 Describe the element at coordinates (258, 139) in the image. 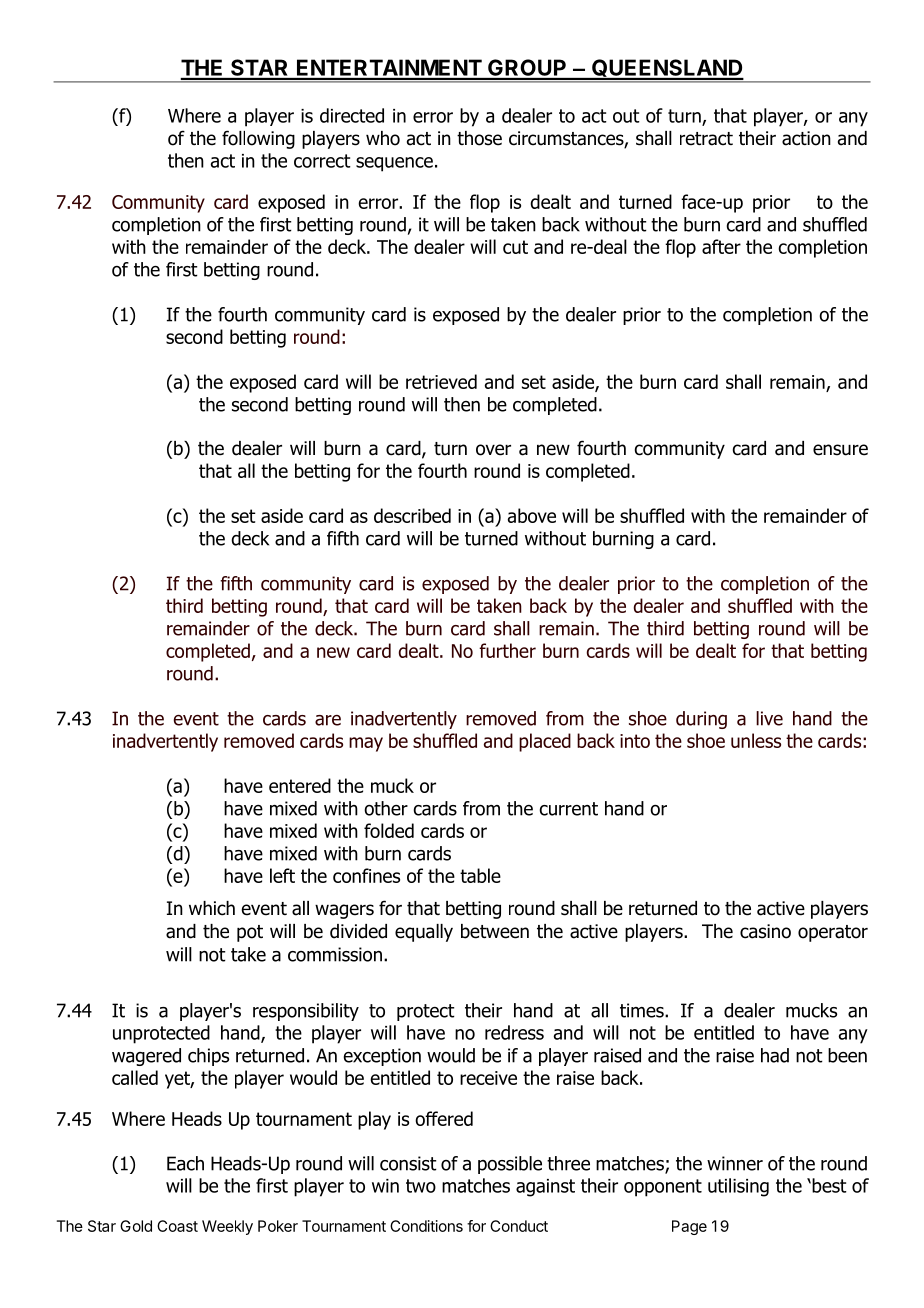

I see `following` at that location.
